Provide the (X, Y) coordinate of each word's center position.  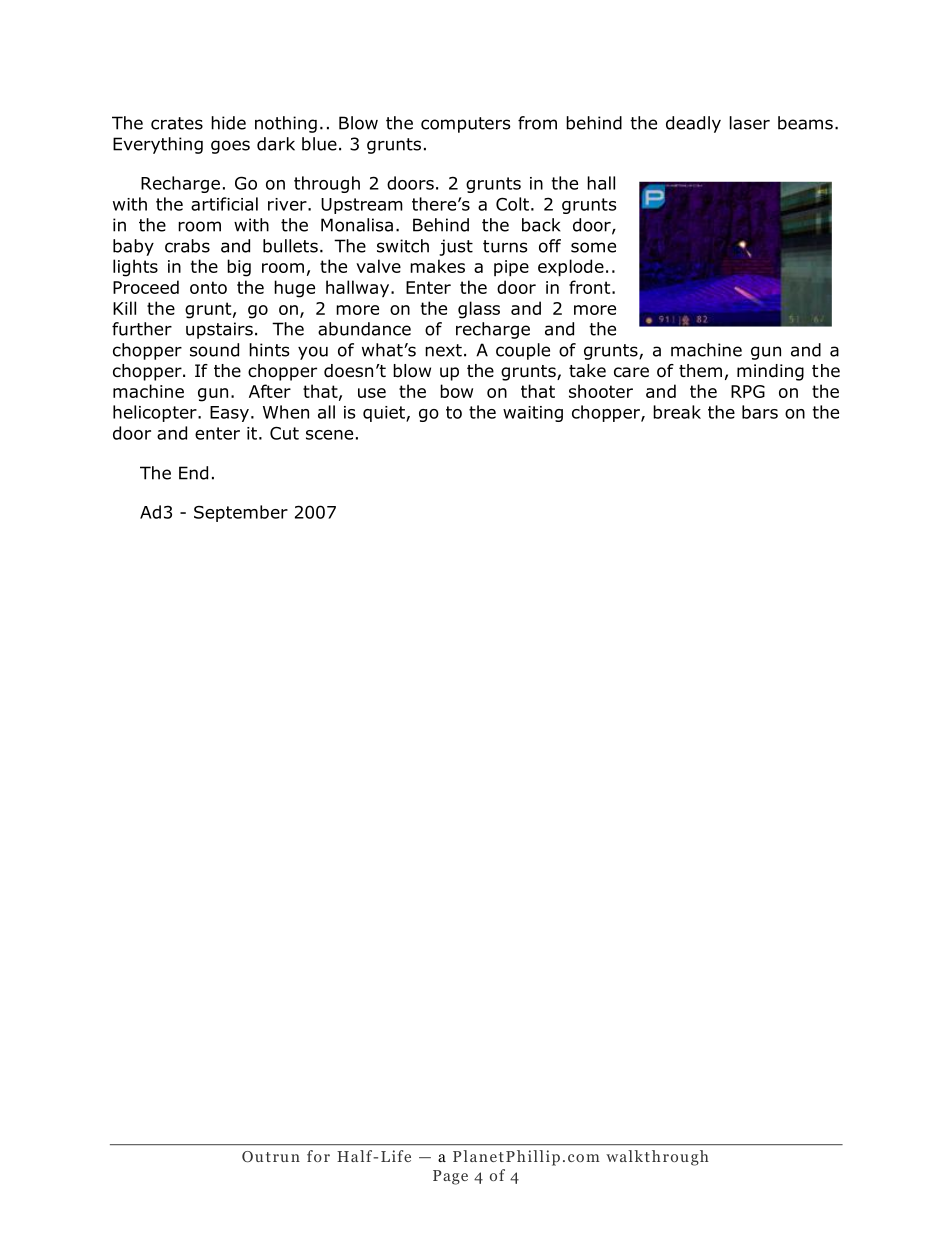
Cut (284, 433)
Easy (229, 414)
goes (230, 147)
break (677, 412)
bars (760, 412)
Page (450, 1177)
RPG (748, 391)
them (700, 370)
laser (750, 123)
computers (466, 125)
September (241, 513)
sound (214, 350)
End (193, 473)
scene (329, 435)
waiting (533, 414)
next (443, 350)
